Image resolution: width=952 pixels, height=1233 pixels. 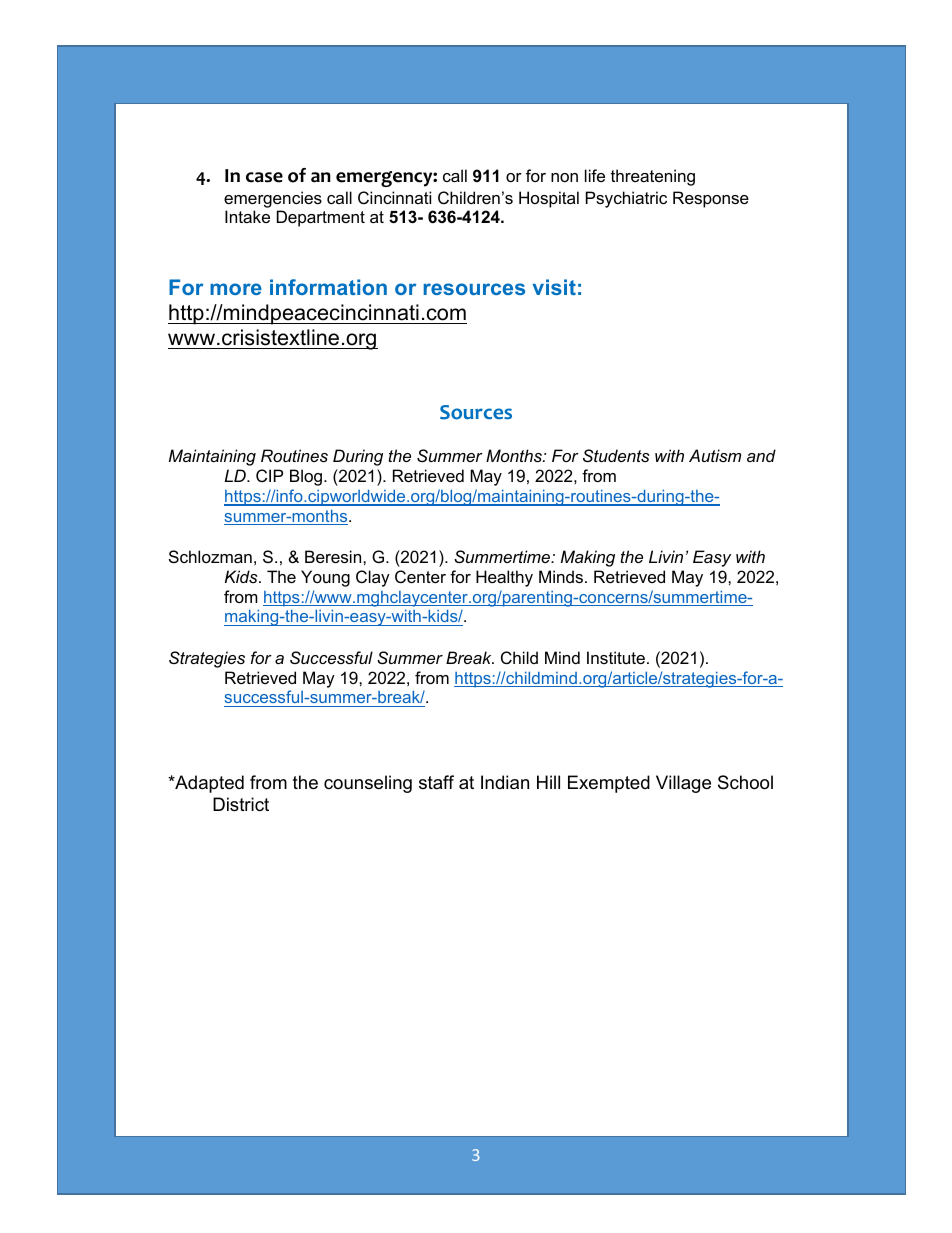 What do you see at coordinates (504, 578) in the image?
I see `Healthy` at bounding box center [504, 578].
